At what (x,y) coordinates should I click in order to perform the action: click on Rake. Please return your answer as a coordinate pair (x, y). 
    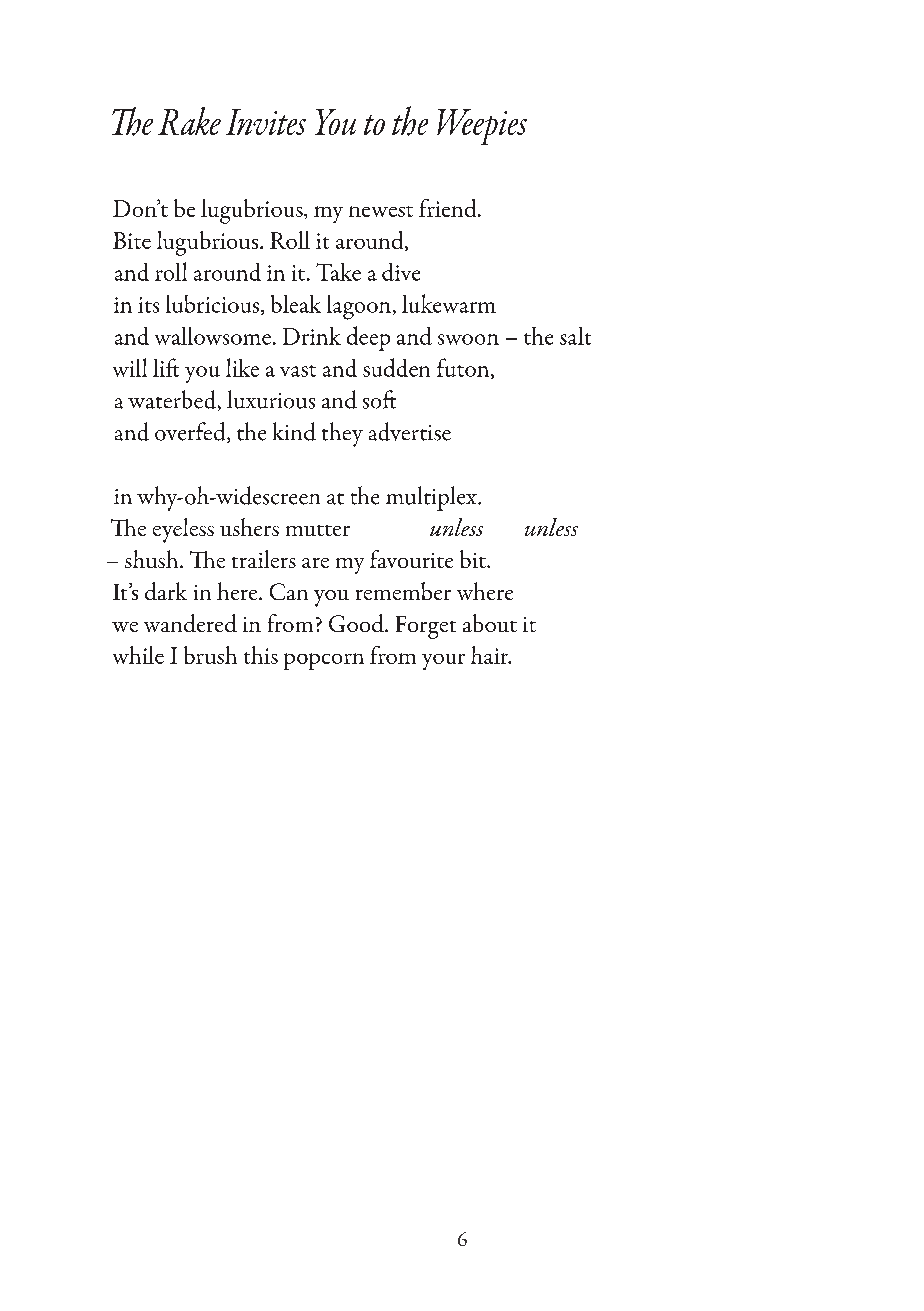
    Looking at the image, I should click on (189, 121).
